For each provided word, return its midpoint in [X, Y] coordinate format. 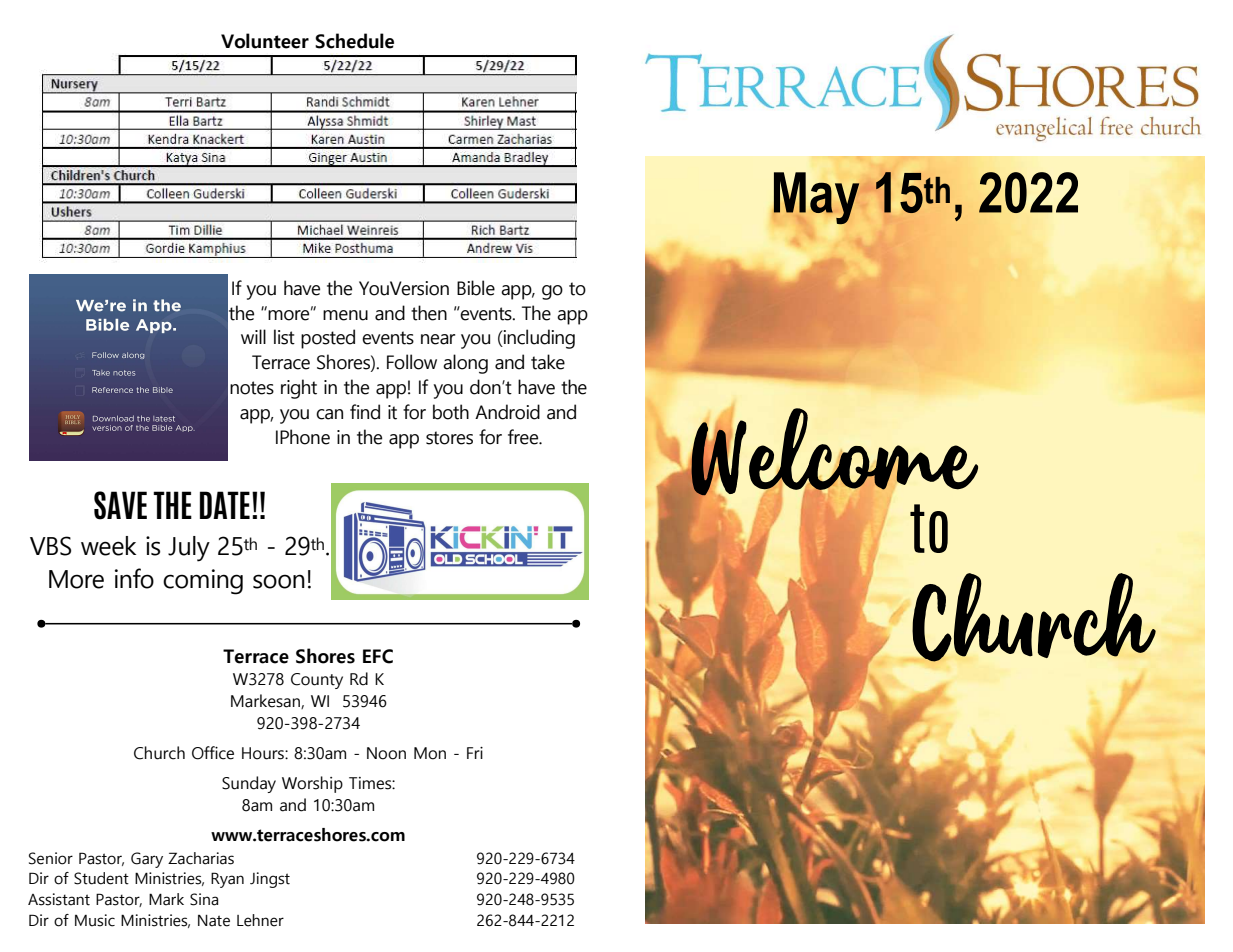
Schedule [354, 41]
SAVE [120, 505]
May [816, 198]
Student [101, 878]
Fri [475, 753]
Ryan [227, 880]
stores [449, 438]
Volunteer [265, 41]
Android [507, 412]
